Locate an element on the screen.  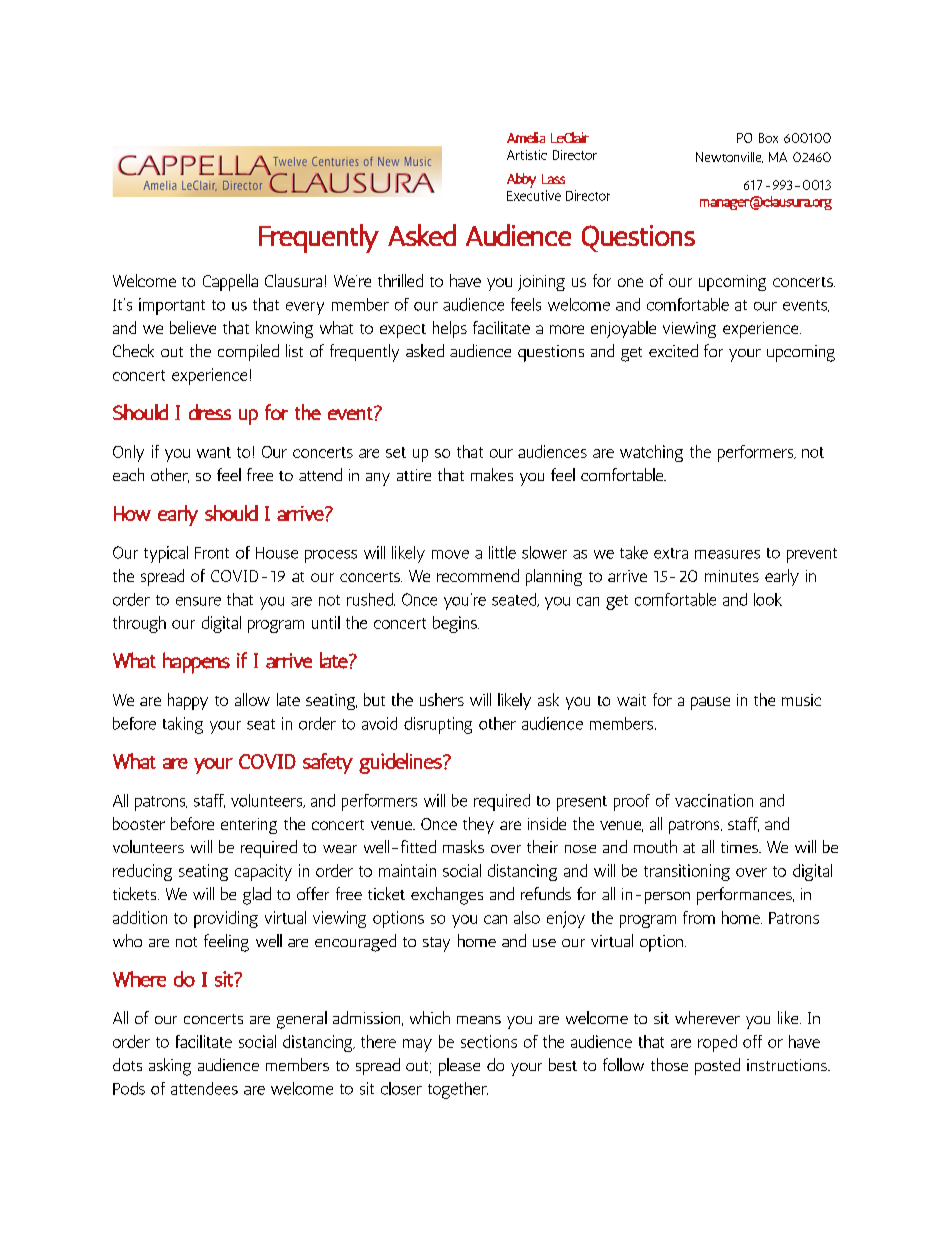
glad is located at coordinates (257, 896).
